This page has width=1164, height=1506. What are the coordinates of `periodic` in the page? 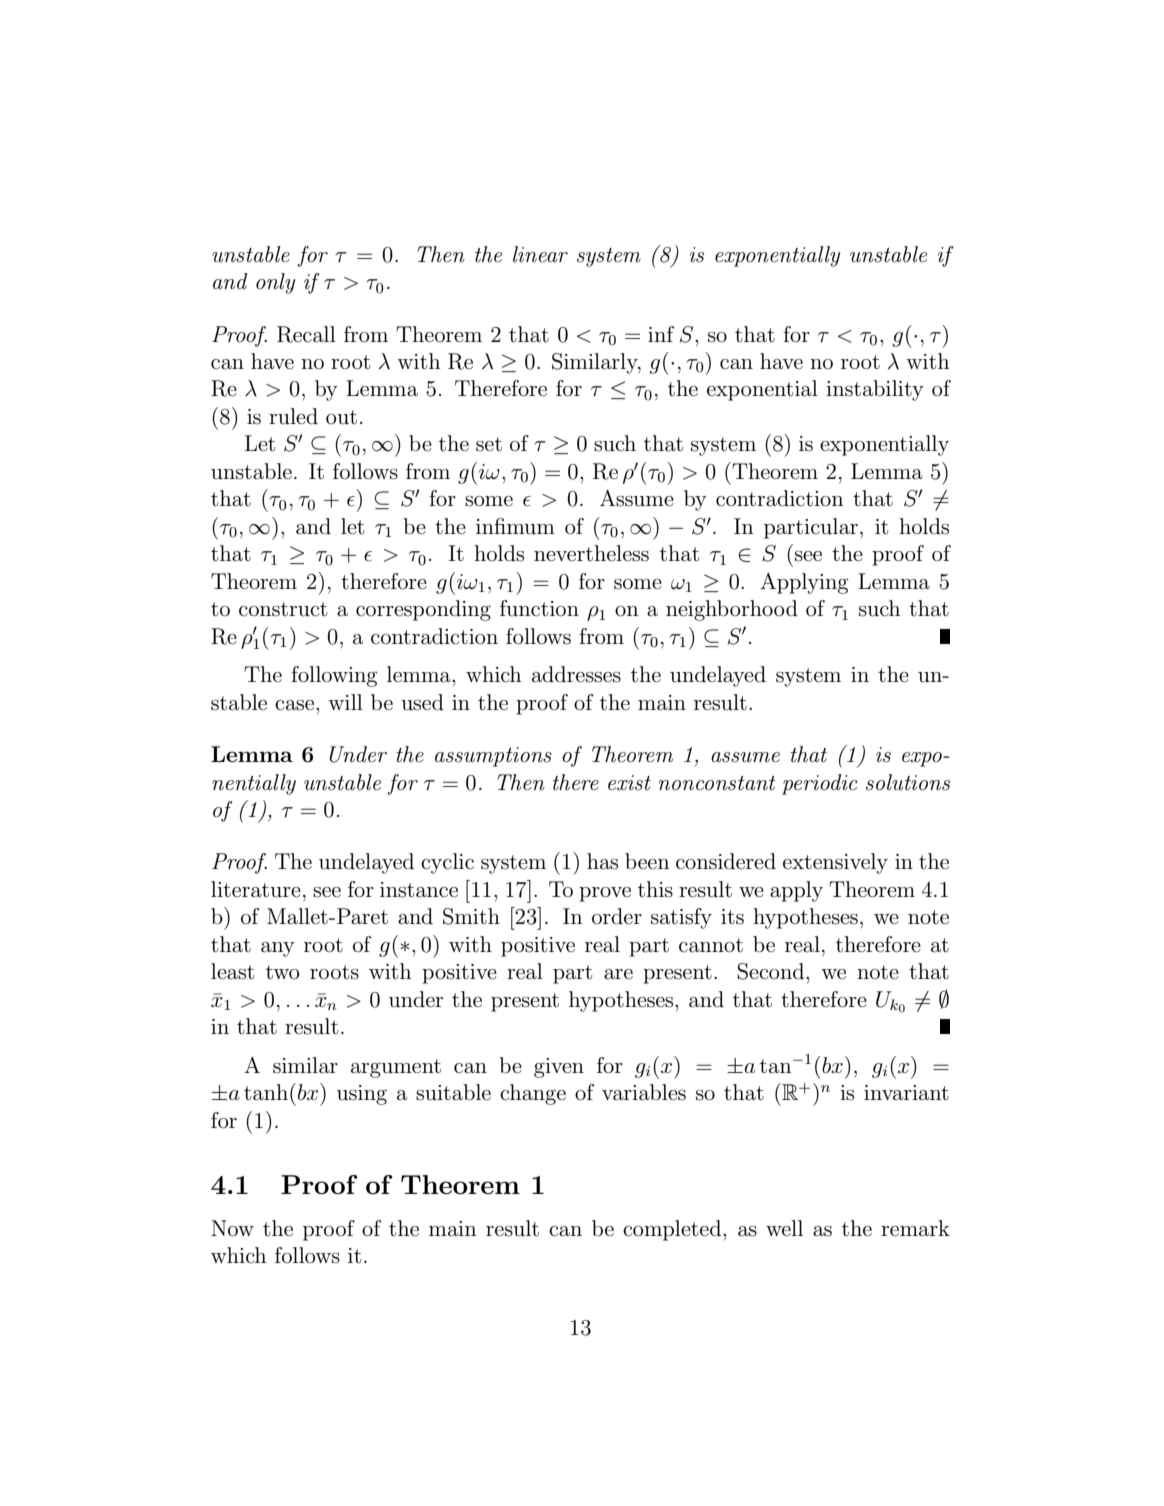 It's located at (820, 784).
